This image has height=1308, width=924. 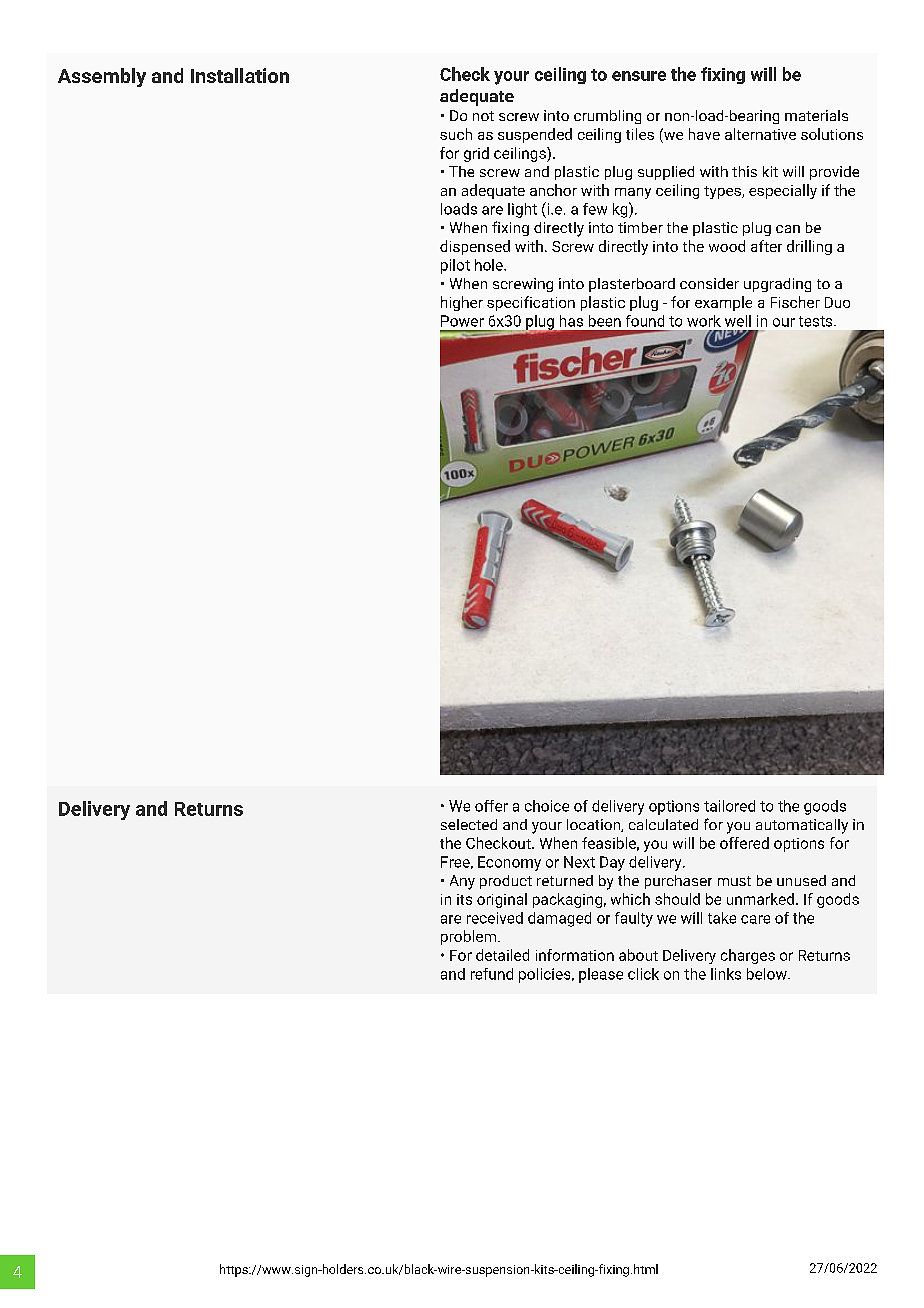 What do you see at coordinates (547, 806) in the image?
I see `choice` at bounding box center [547, 806].
